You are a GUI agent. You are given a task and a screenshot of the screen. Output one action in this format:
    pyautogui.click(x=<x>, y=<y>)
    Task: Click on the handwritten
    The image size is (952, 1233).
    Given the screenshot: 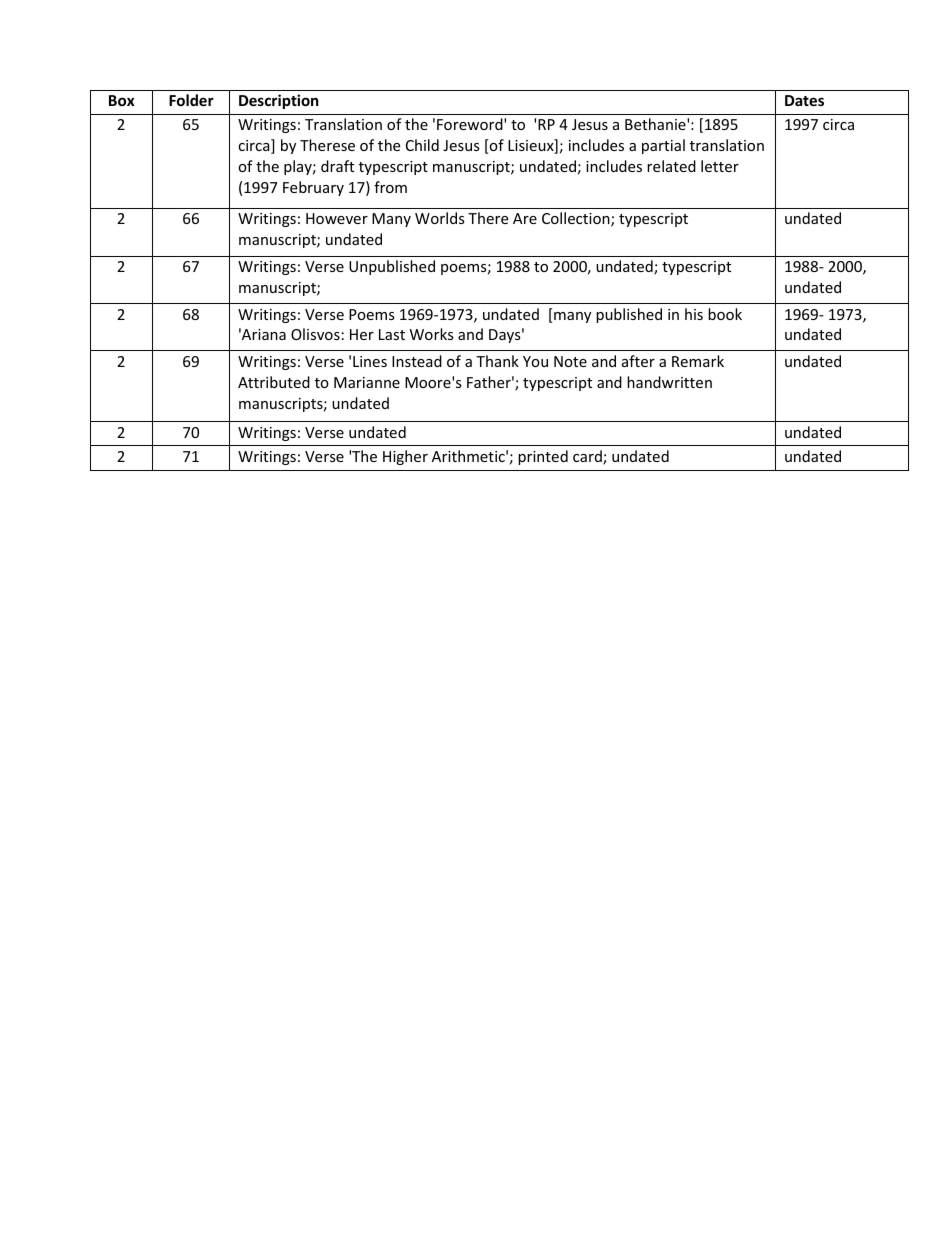 What is the action you would take?
    pyautogui.click(x=669, y=382)
